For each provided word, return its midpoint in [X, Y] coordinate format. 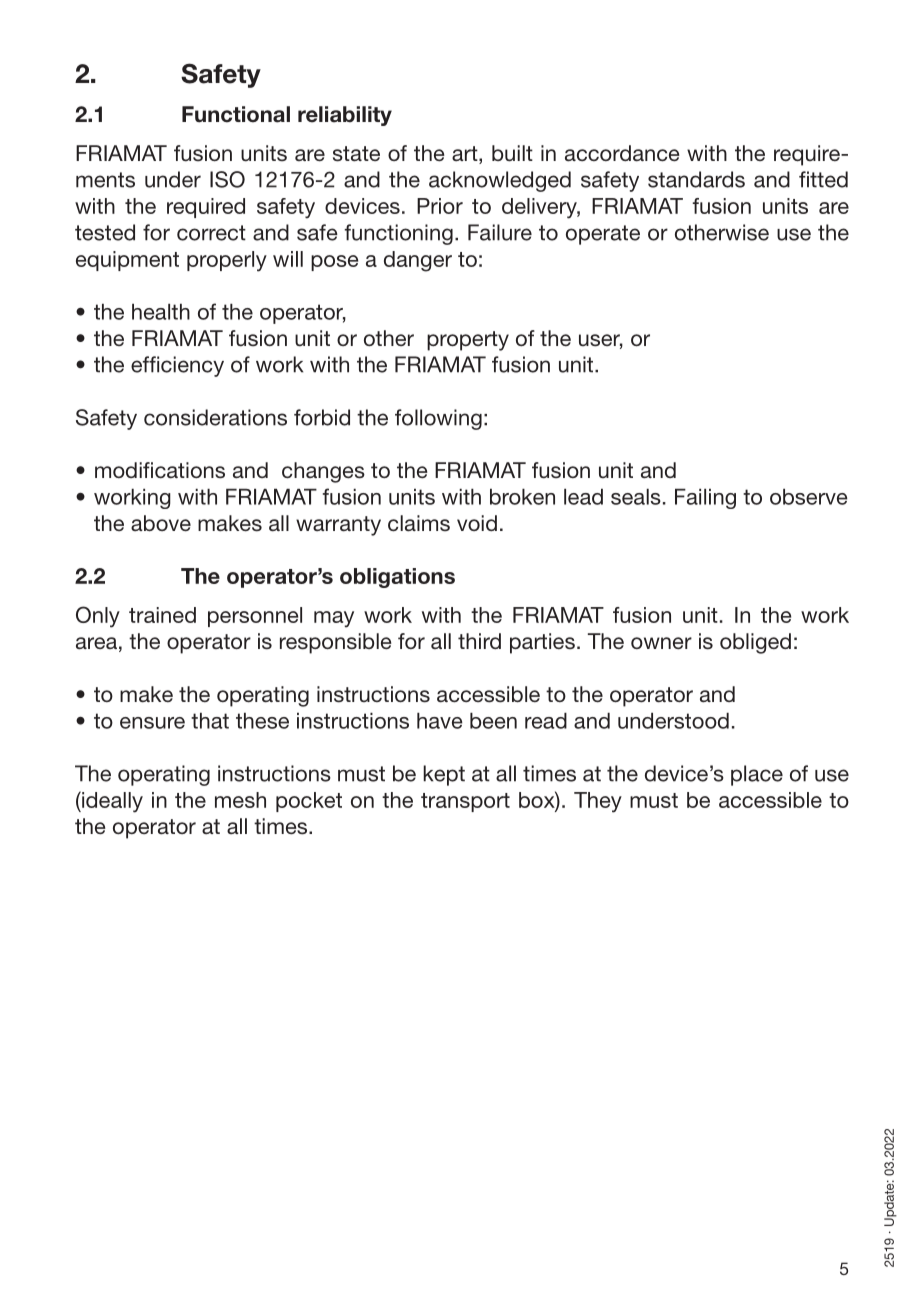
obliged [755, 643]
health [161, 312]
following [438, 419]
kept [444, 775]
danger [418, 261]
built [512, 153]
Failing [705, 499]
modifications [160, 470]
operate [603, 235]
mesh [240, 800]
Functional [236, 114]
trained [162, 615]
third [479, 641]
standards [696, 179]
